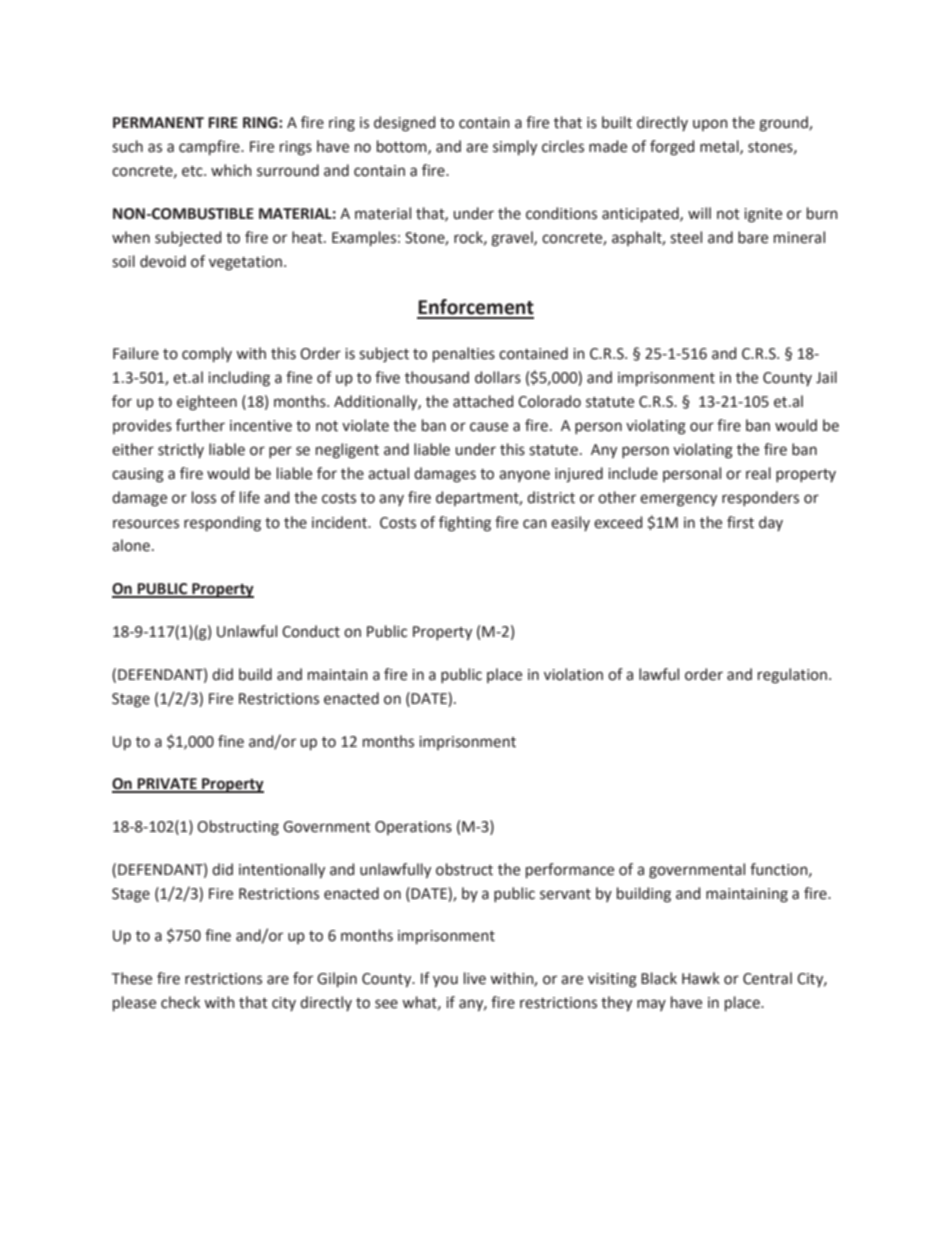 The height and width of the page is (1233, 952). Describe the element at coordinates (193, 171) in the page. I see `etc` at that location.
